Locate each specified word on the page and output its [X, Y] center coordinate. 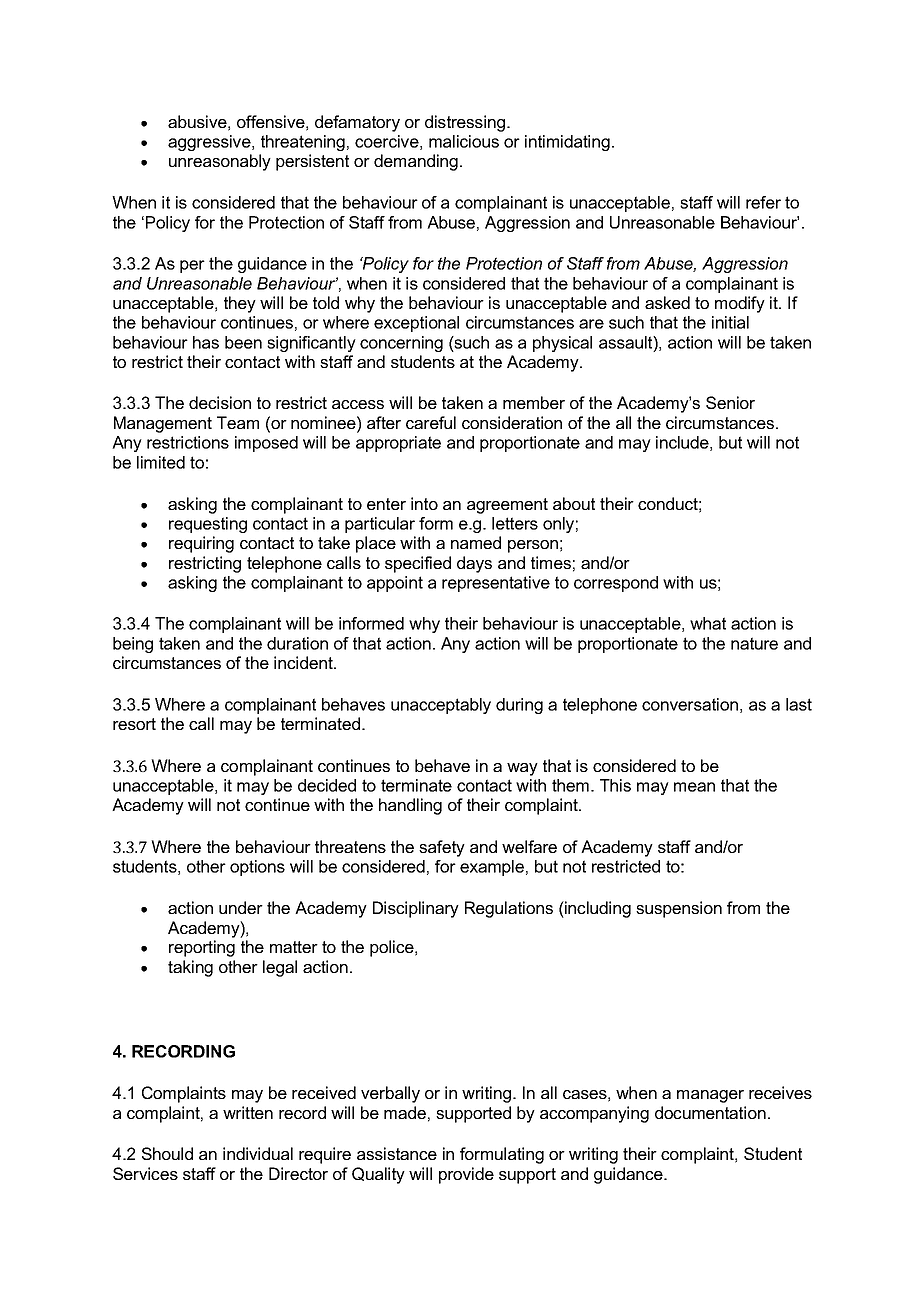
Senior [730, 402]
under [241, 907]
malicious [464, 141]
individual [258, 1153]
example [492, 868]
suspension [679, 909]
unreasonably [220, 162]
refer [763, 202]
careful [431, 422]
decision [220, 402]
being [133, 645]
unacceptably [441, 706]
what [708, 623]
